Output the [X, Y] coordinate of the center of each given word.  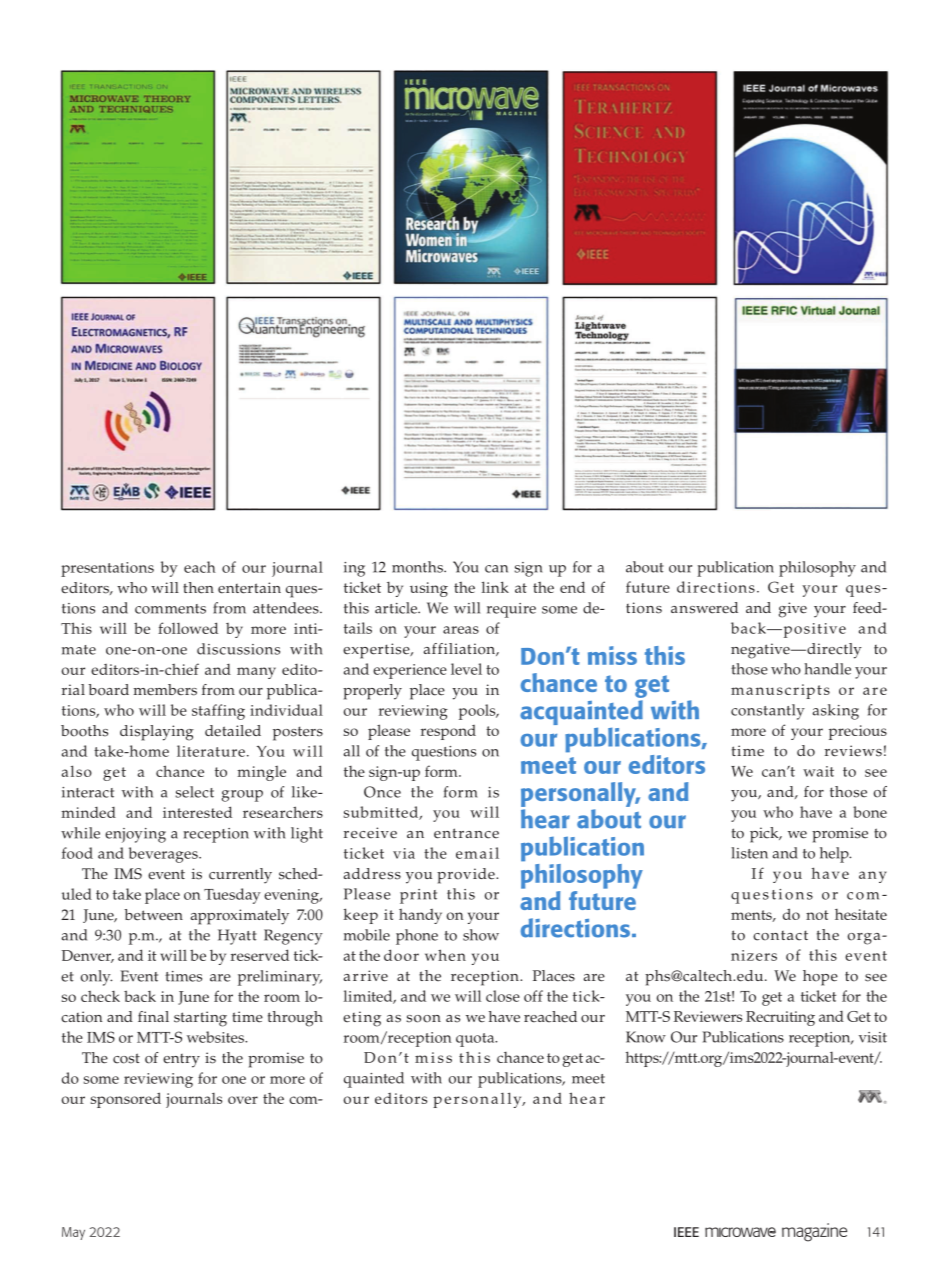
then [198, 588]
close [503, 996]
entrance [466, 833]
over [243, 1100]
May [73, 1233]
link [495, 587]
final [153, 1016]
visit [873, 1037]
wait [818, 771]
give [793, 610]
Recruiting [780, 1018]
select [194, 792]
